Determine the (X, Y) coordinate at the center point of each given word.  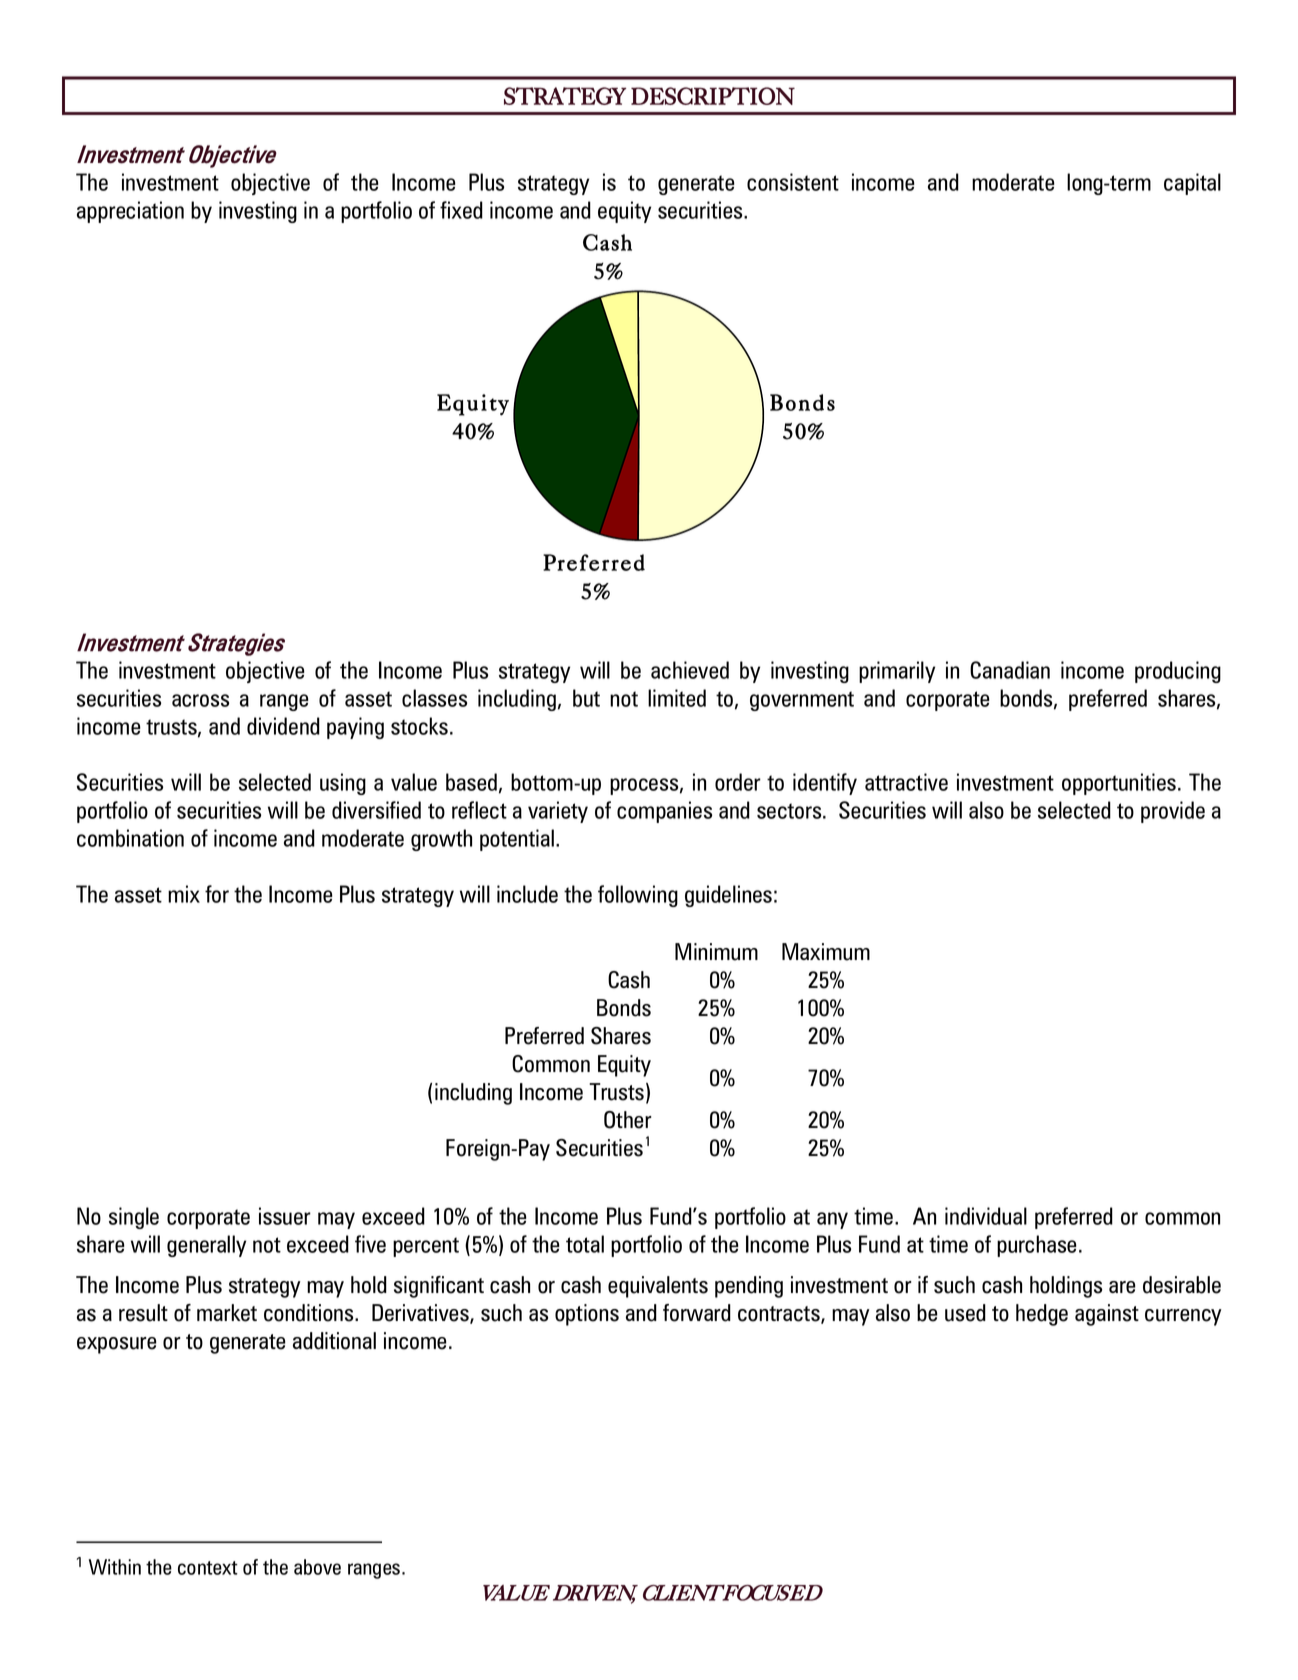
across (200, 700)
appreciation (130, 212)
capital (1192, 184)
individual (986, 1216)
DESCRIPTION (713, 96)
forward (697, 1313)
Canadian (1010, 670)
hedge (1042, 1315)
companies (664, 812)
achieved (690, 670)
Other (627, 1120)
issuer (285, 1216)
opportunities (1119, 784)
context (208, 1568)
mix (184, 894)
